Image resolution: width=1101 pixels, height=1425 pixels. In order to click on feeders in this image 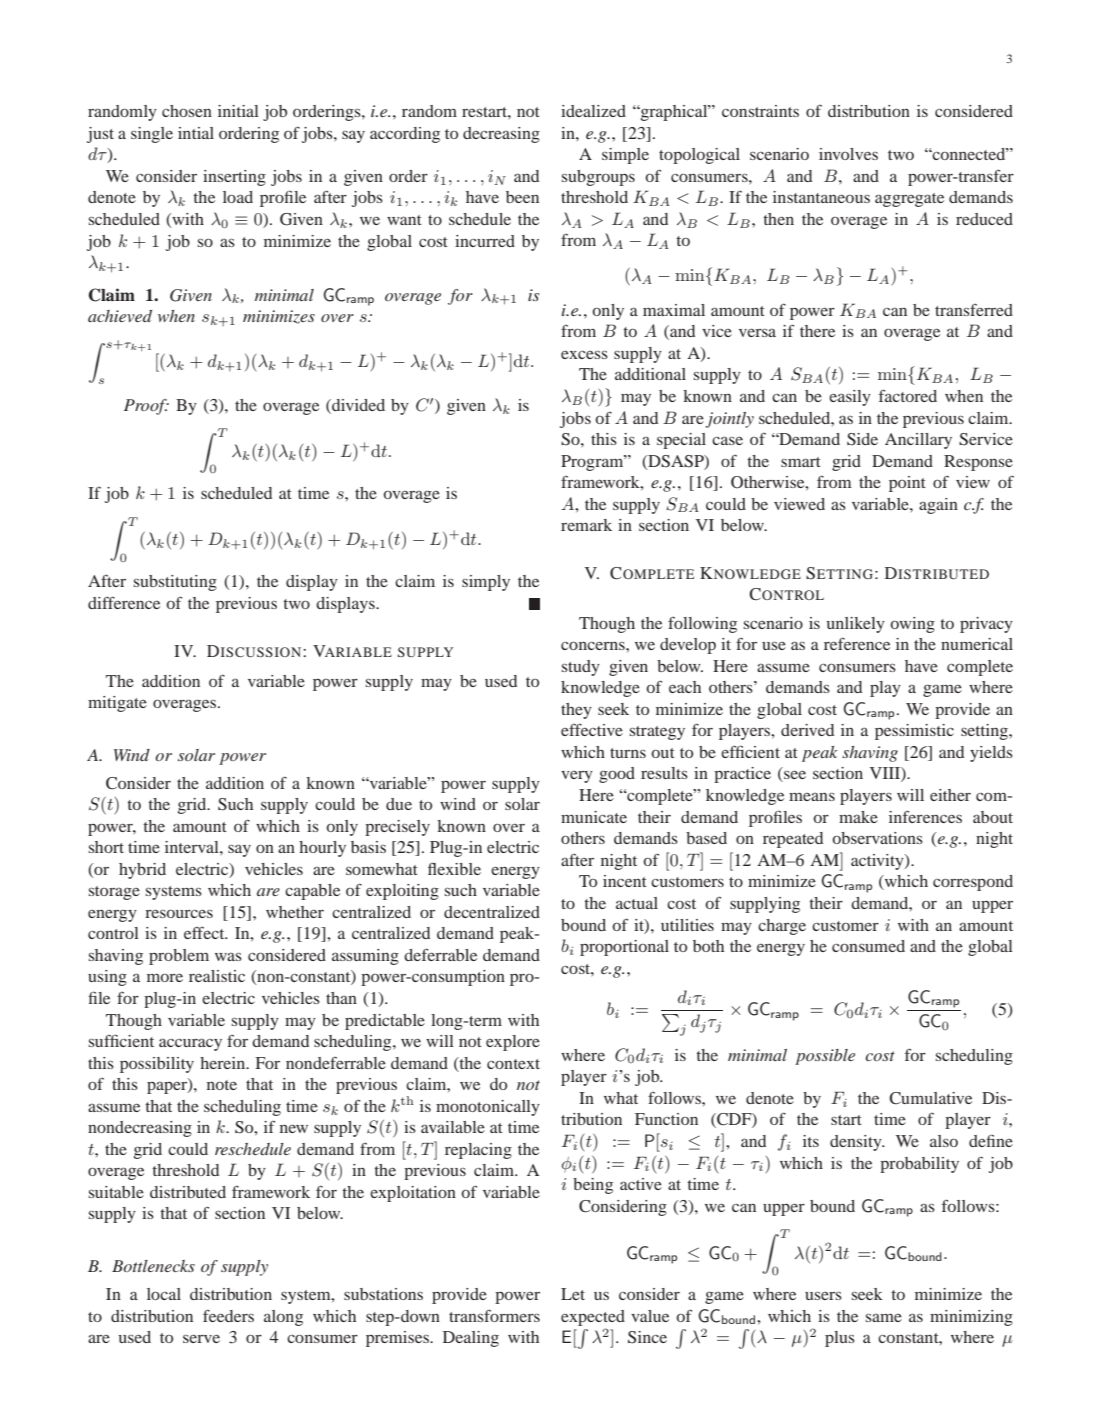, I will do `click(228, 1315)`.
